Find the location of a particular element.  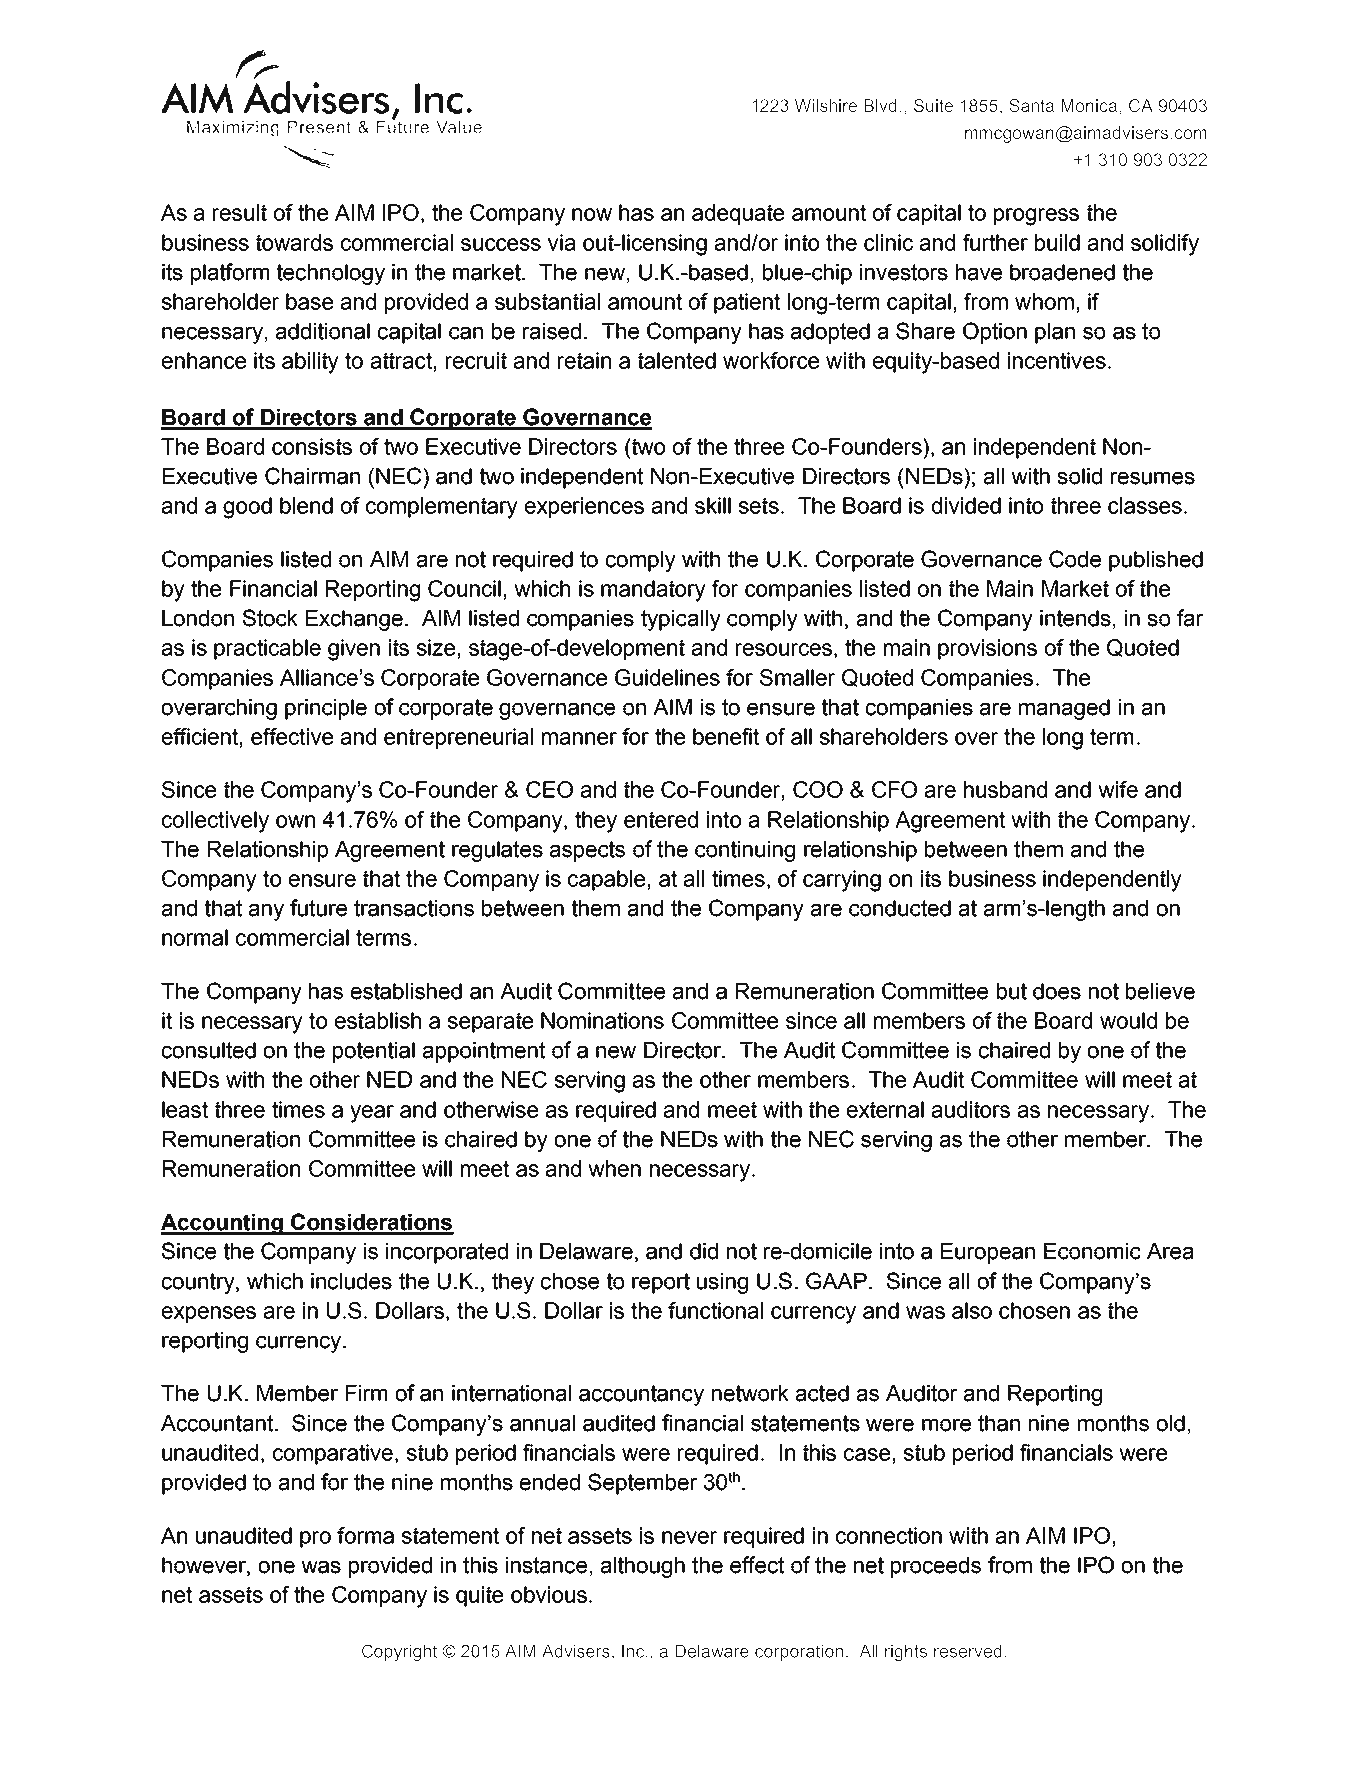

Monica is located at coordinates (1090, 106).
